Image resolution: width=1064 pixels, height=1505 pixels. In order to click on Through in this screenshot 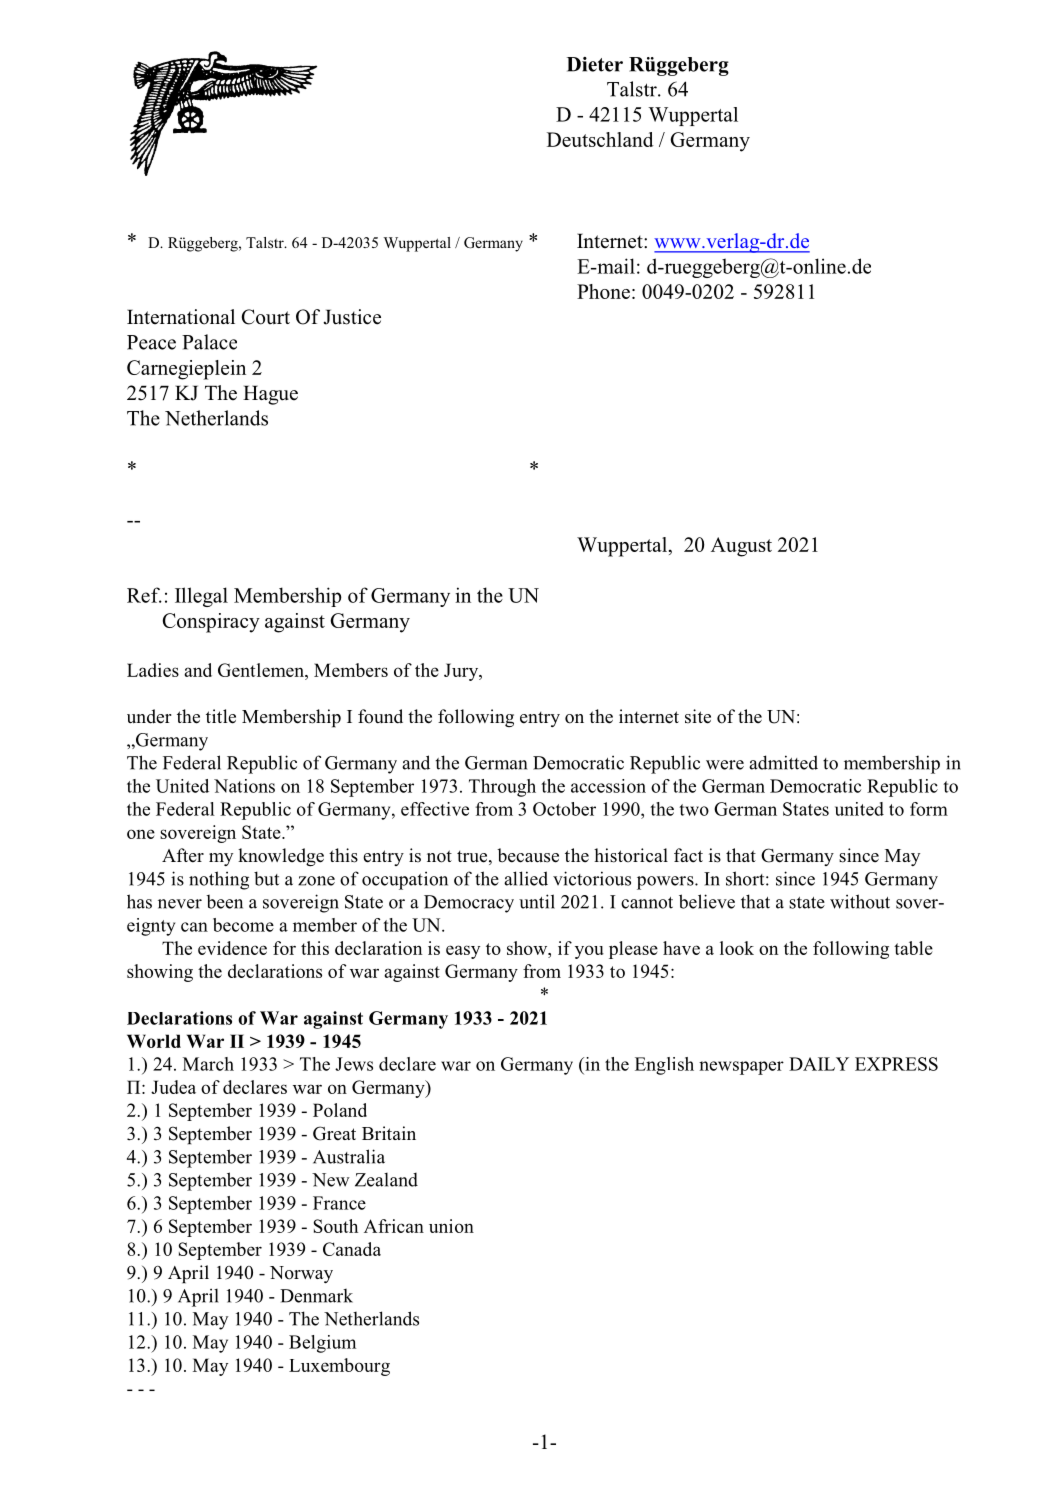, I will do `click(502, 788)`.
